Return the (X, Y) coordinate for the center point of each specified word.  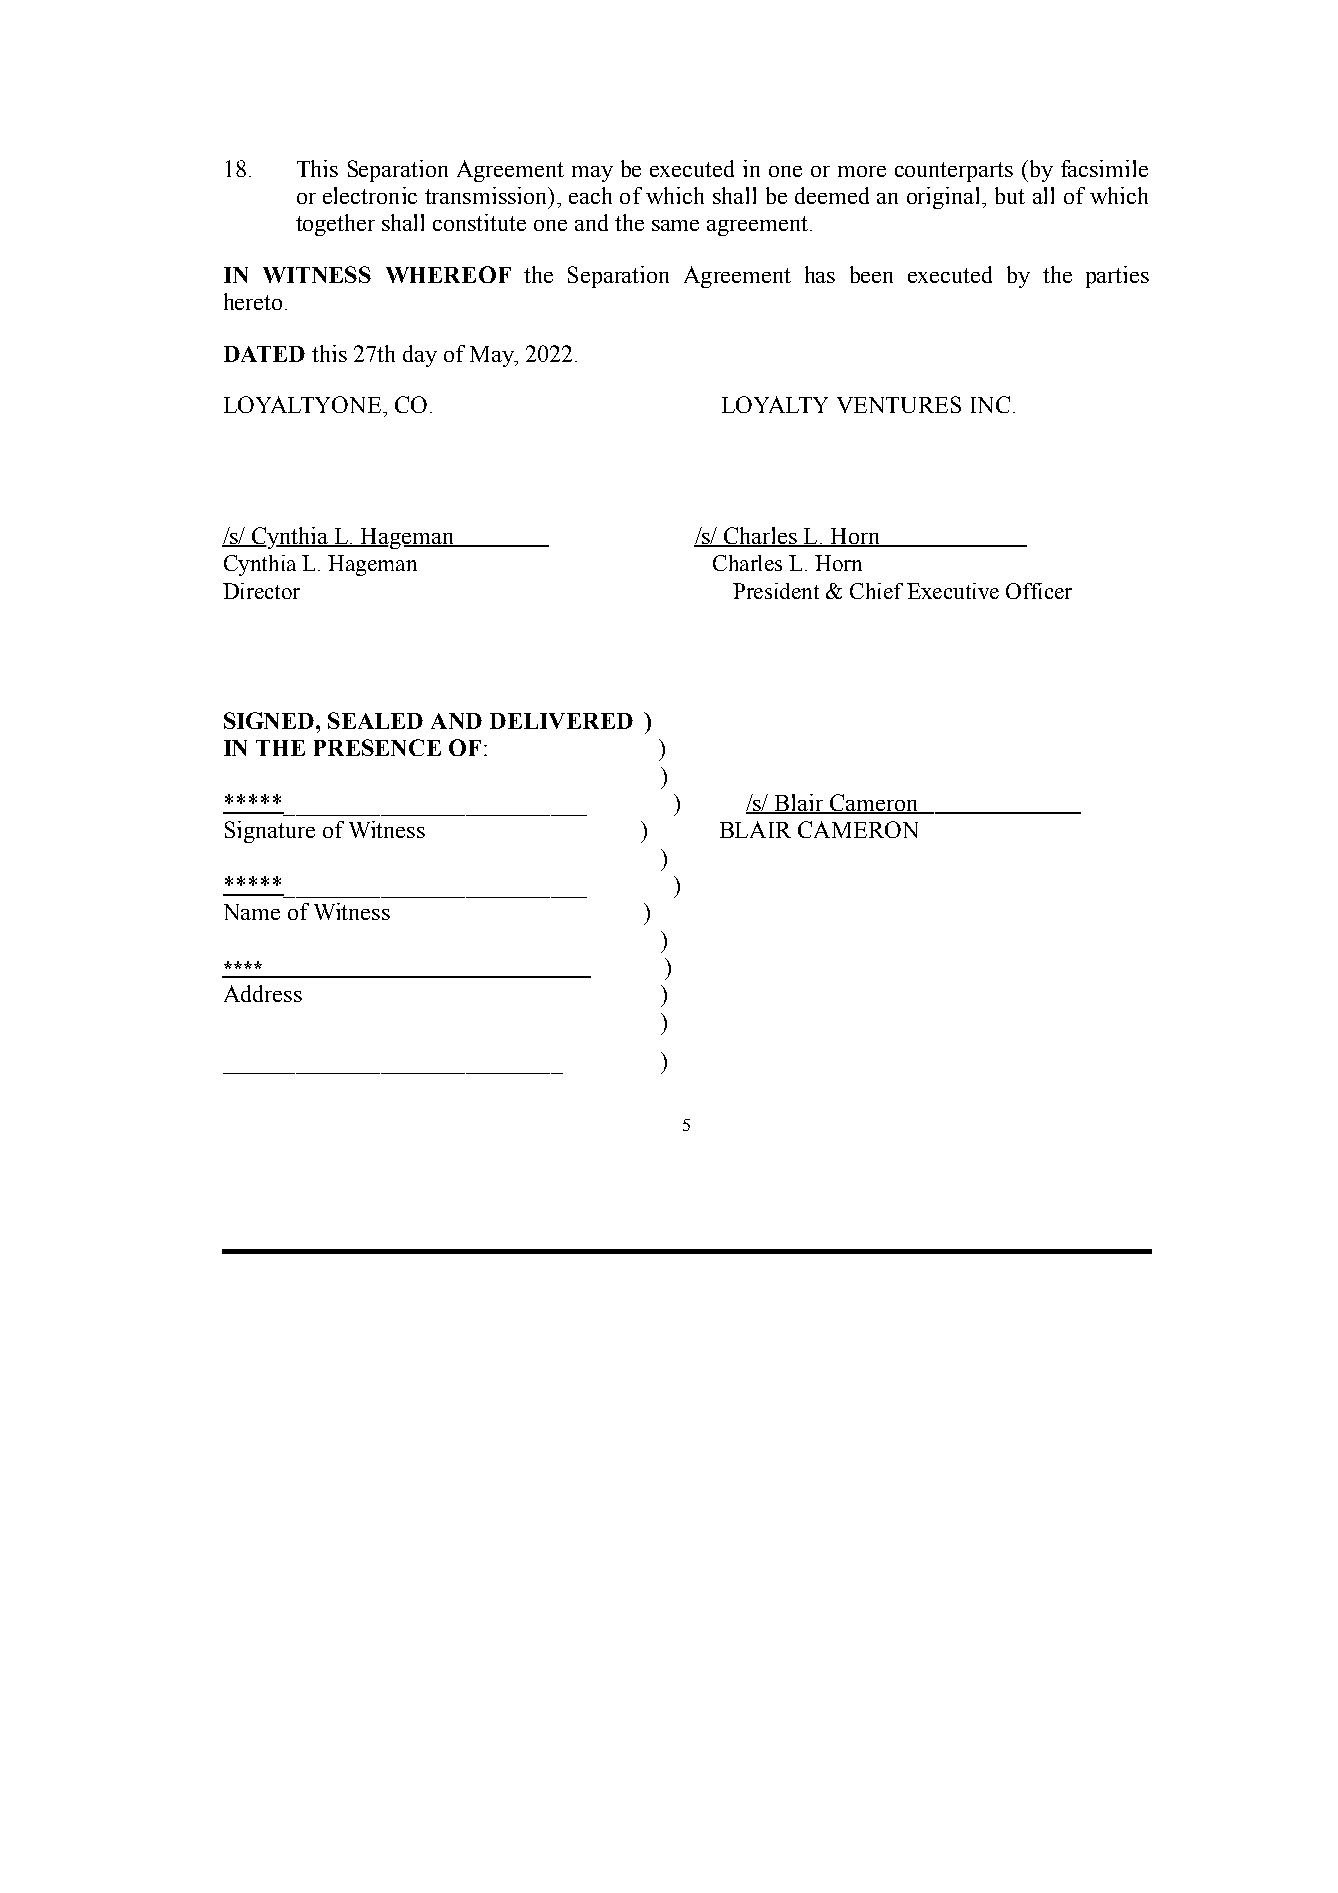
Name (252, 912)
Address (263, 993)
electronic (370, 195)
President (776, 591)
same (675, 225)
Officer (1039, 591)
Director (261, 591)
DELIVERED (561, 721)
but (1010, 195)
